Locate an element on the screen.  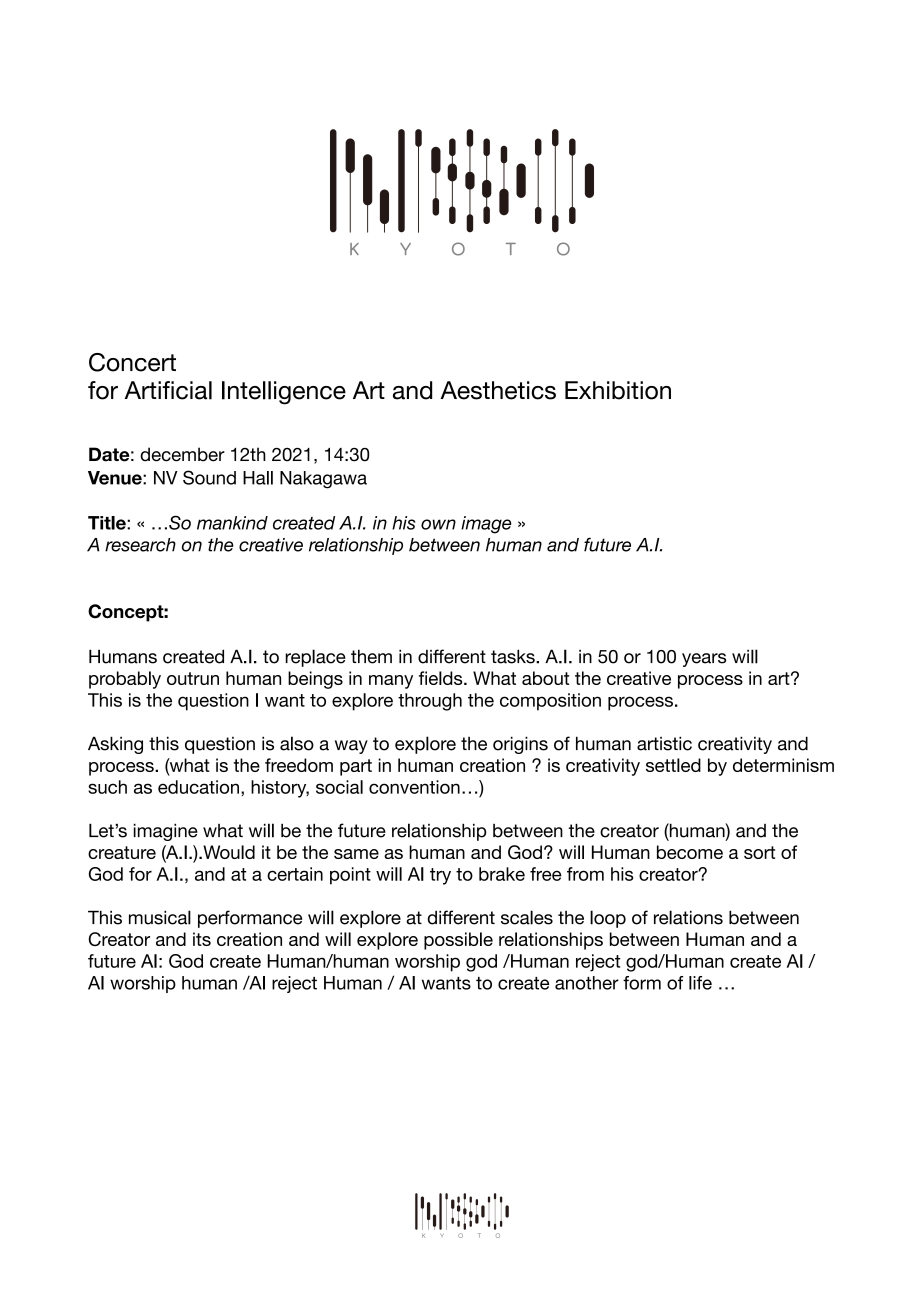
Exhibition is located at coordinates (618, 390).
